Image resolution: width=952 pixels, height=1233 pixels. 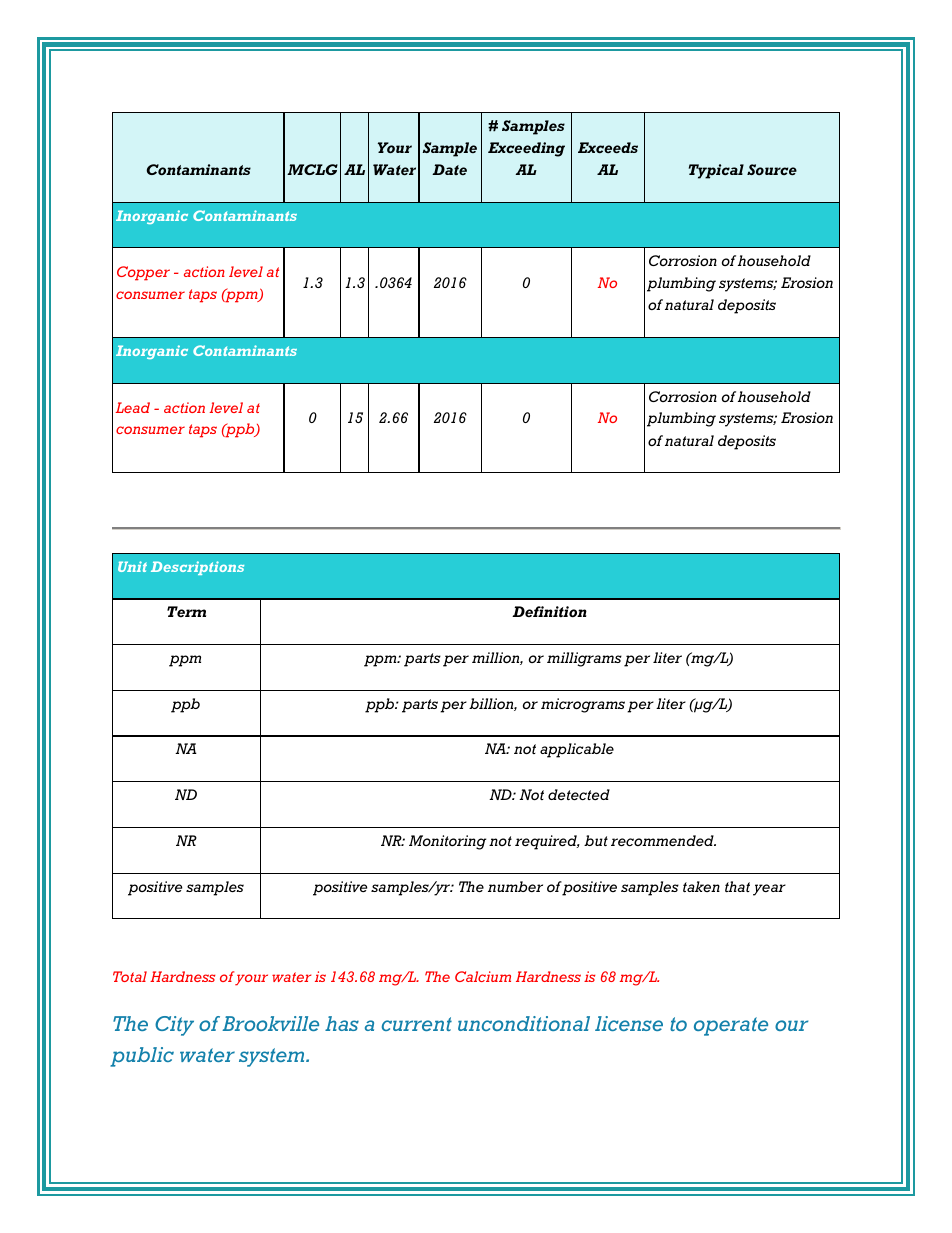 I want to click on City, so click(x=174, y=1026).
